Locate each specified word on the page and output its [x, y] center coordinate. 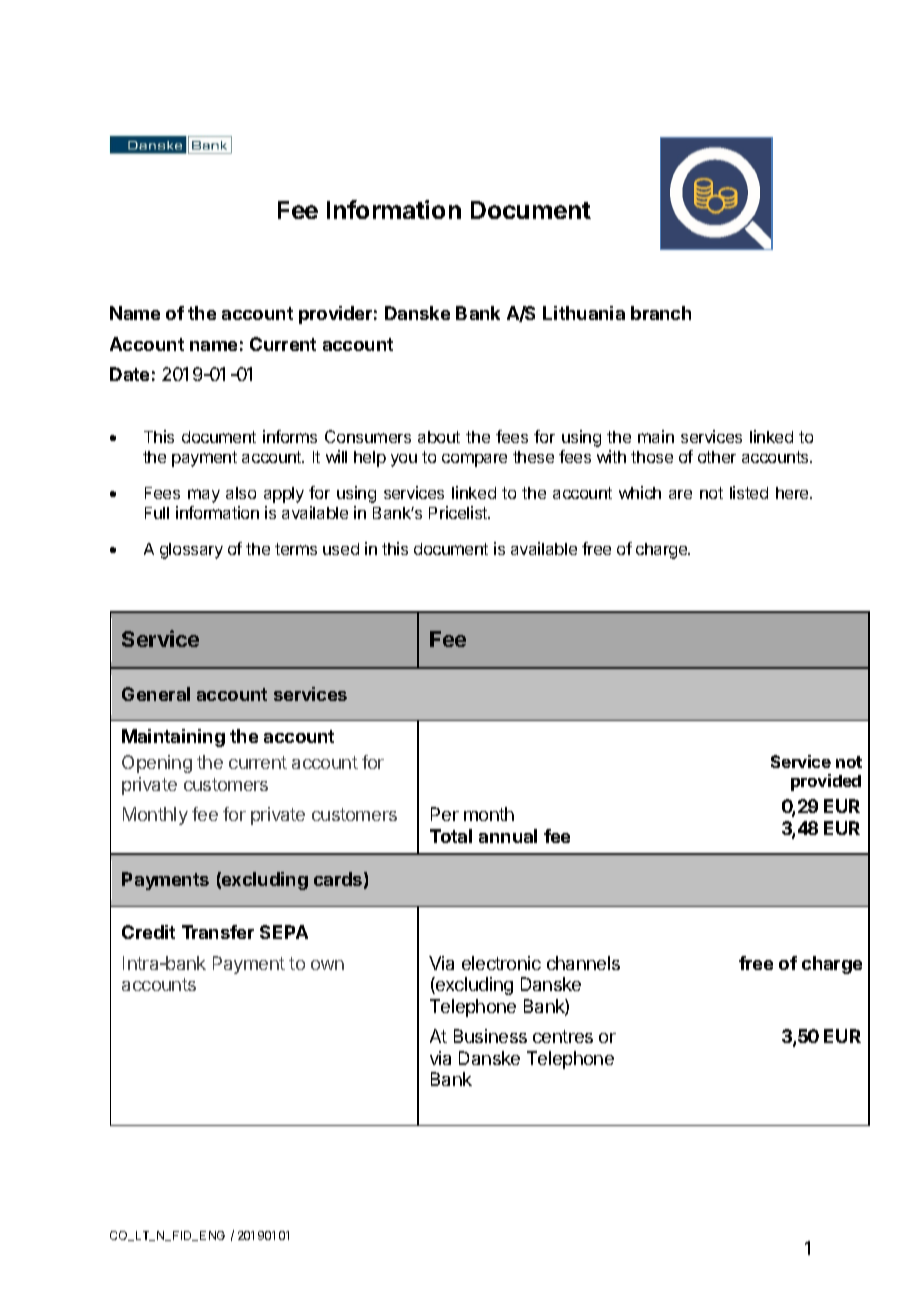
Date [129, 374]
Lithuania [584, 313]
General [156, 694]
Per [445, 814]
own [327, 965]
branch [661, 313]
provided [826, 782]
